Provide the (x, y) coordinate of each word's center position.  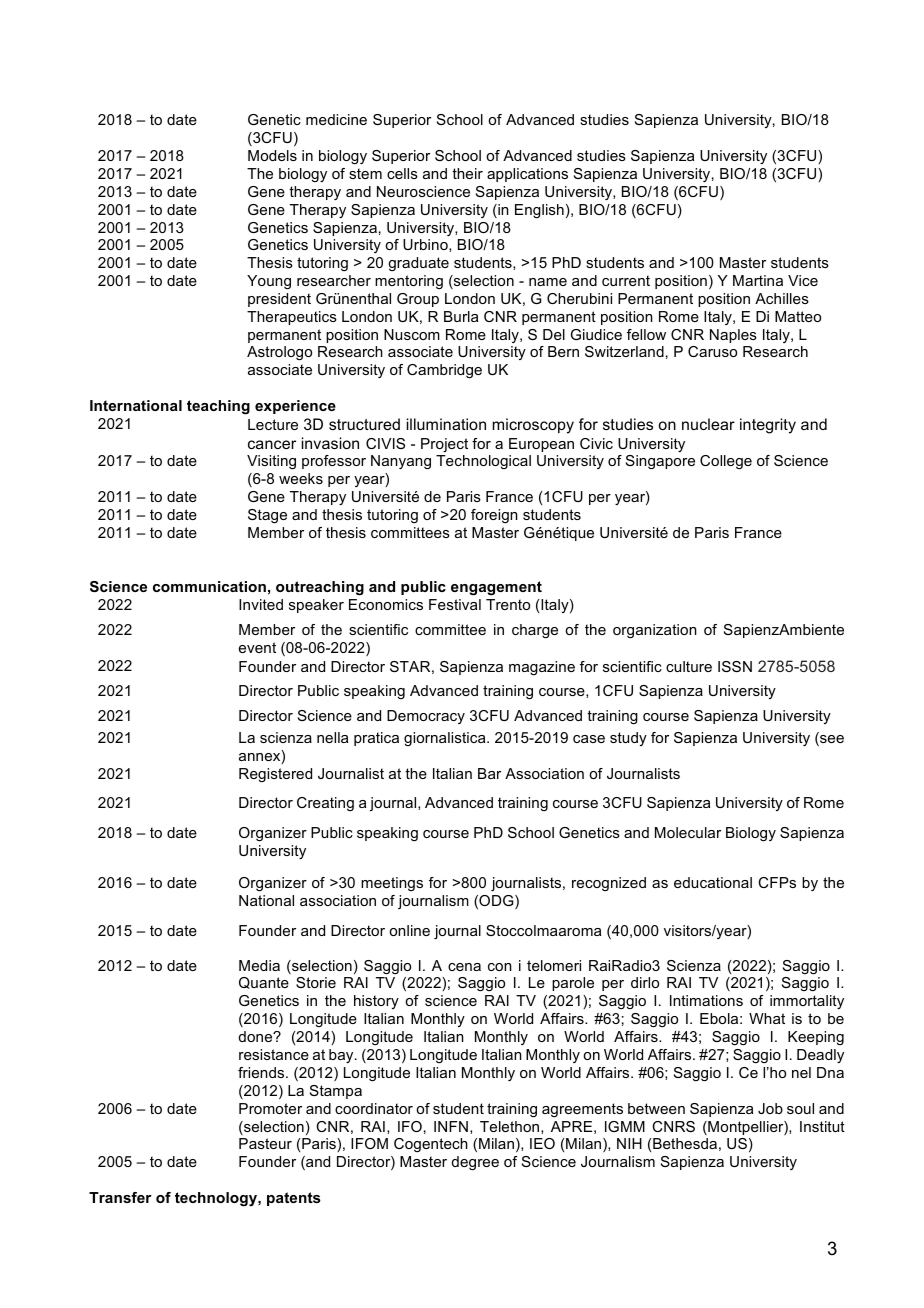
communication (209, 586)
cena (464, 967)
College (726, 462)
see (831, 740)
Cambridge (444, 371)
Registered (275, 775)
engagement (496, 588)
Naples (733, 336)
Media (259, 965)
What (767, 1018)
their (467, 173)
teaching (218, 407)
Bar (489, 773)
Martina (758, 280)
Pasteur (265, 1143)
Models (272, 155)
